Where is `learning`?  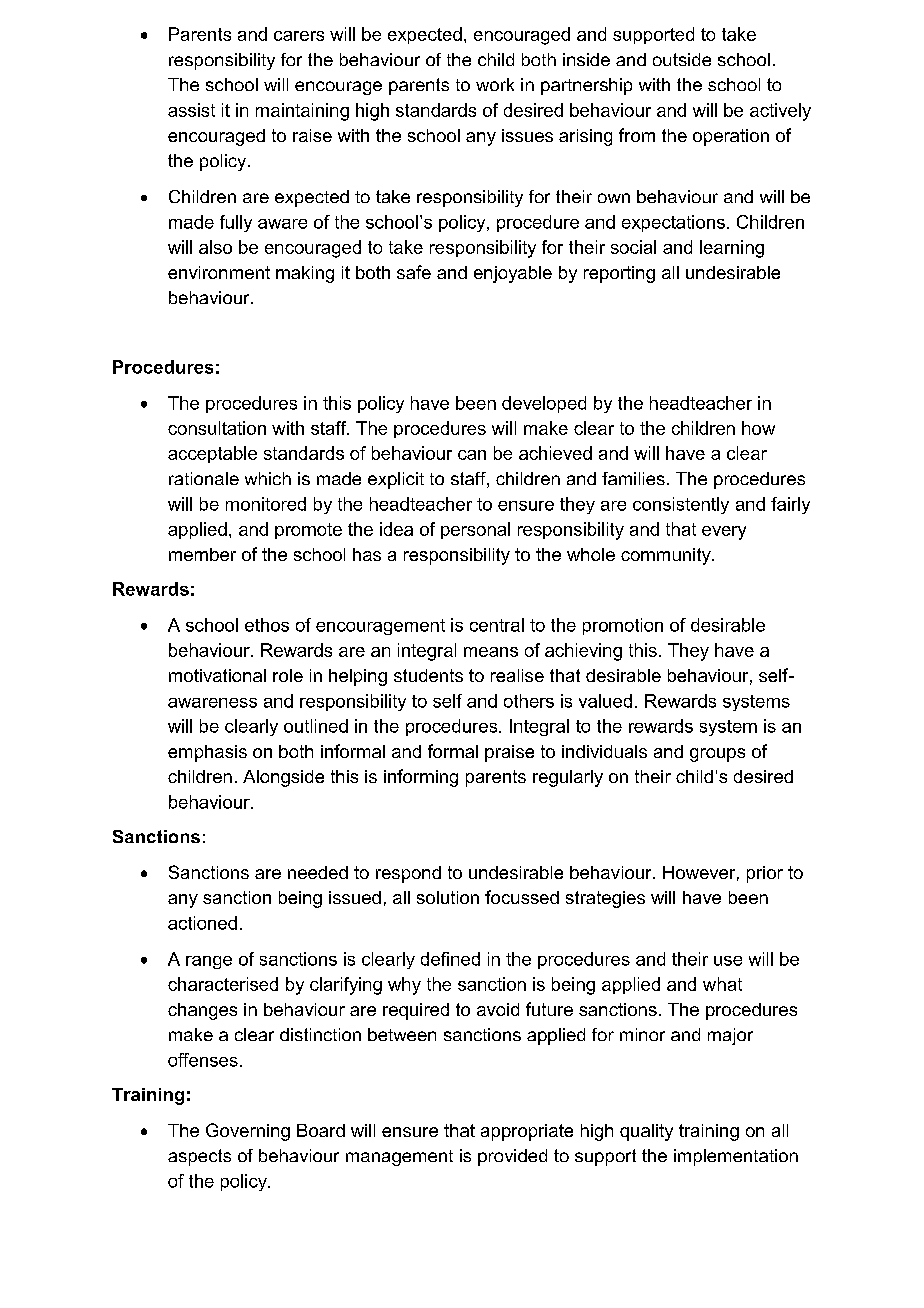
learning is located at coordinates (732, 249).
